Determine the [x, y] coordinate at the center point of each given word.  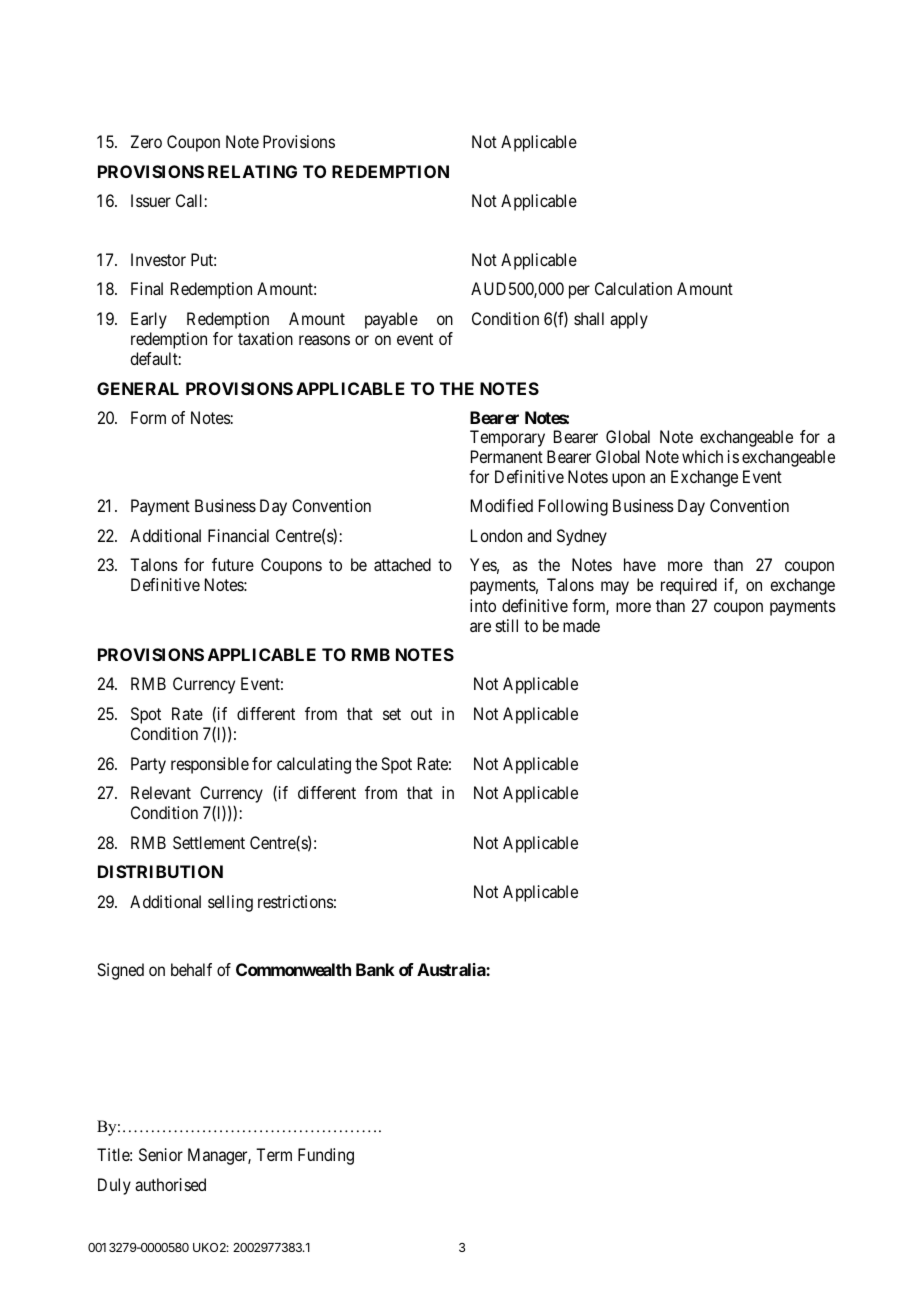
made [581, 625]
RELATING [252, 171]
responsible [210, 765]
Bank [375, 969]
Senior [161, 1154]
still [507, 625]
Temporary [507, 438]
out [421, 714]
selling [230, 903]
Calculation [633, 288]
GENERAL [138, 388]
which [702, 456]
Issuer [151, 200]
